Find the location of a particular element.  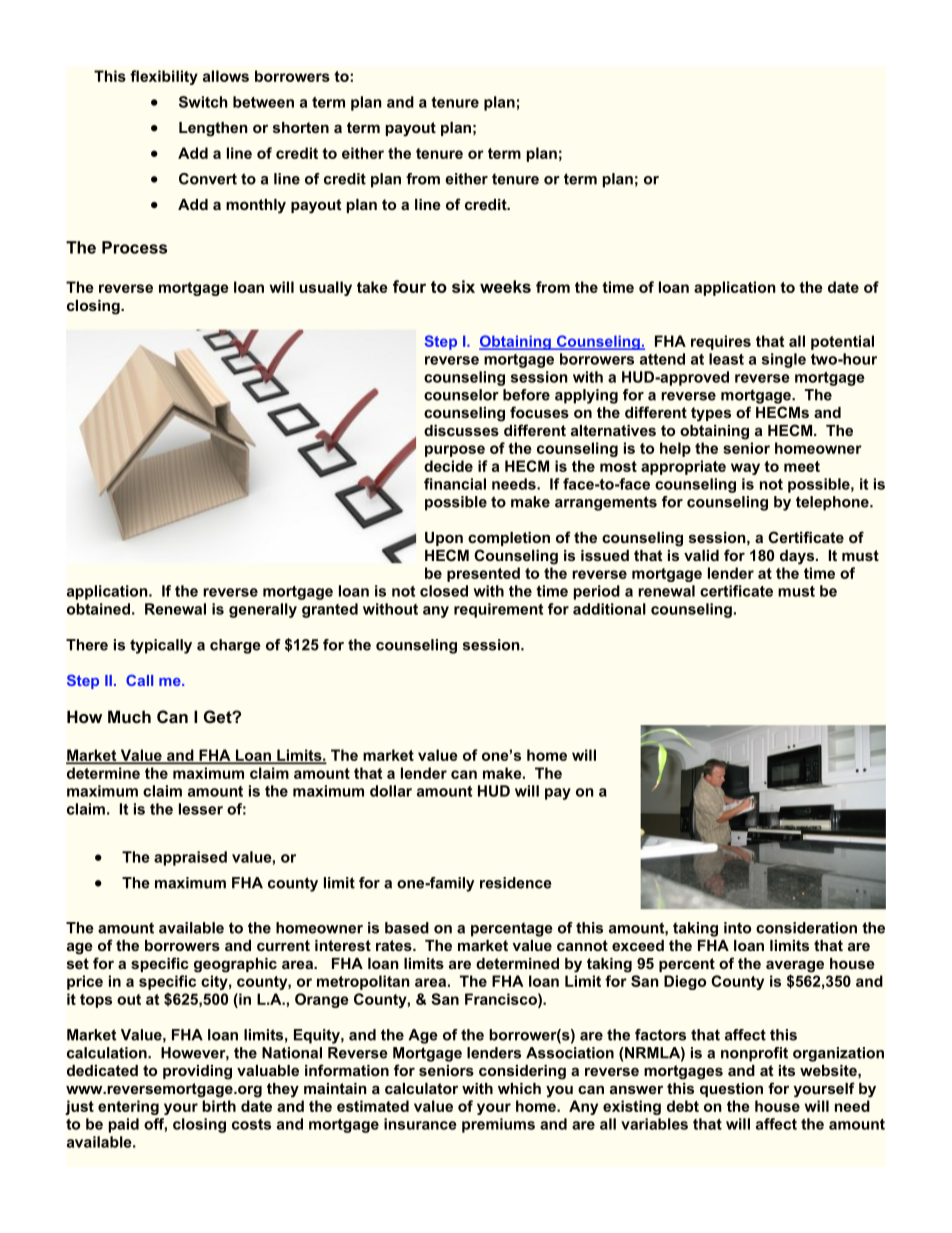

closed is located at coordinates (444, 591).
